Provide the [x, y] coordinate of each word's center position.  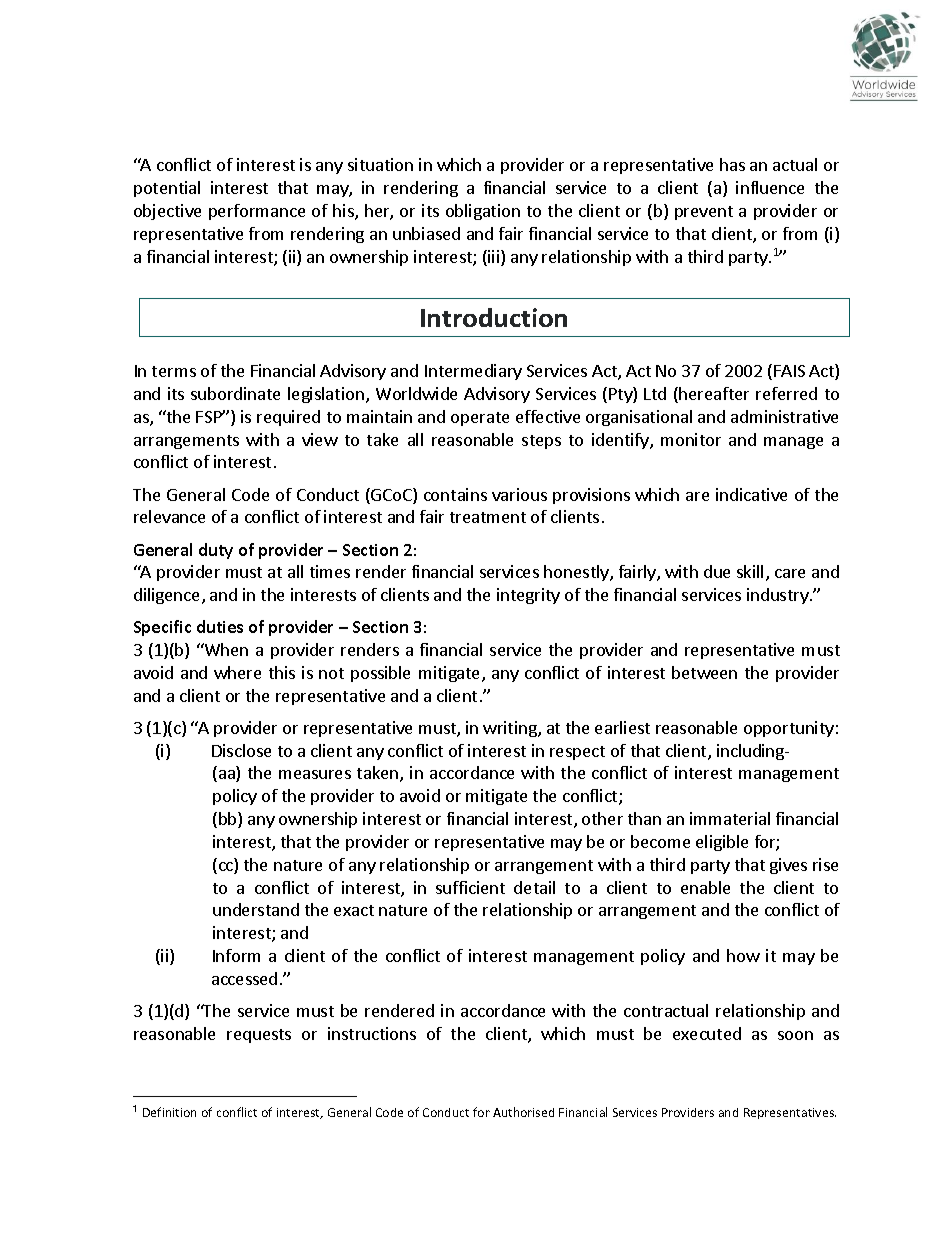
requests [259, 1036]
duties [220, 626]
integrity [528, 596]
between [704, 672]
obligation [483, 212]
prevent [704, 213]
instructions [372, 1033]
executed [707, 1033]
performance [257, 212]
